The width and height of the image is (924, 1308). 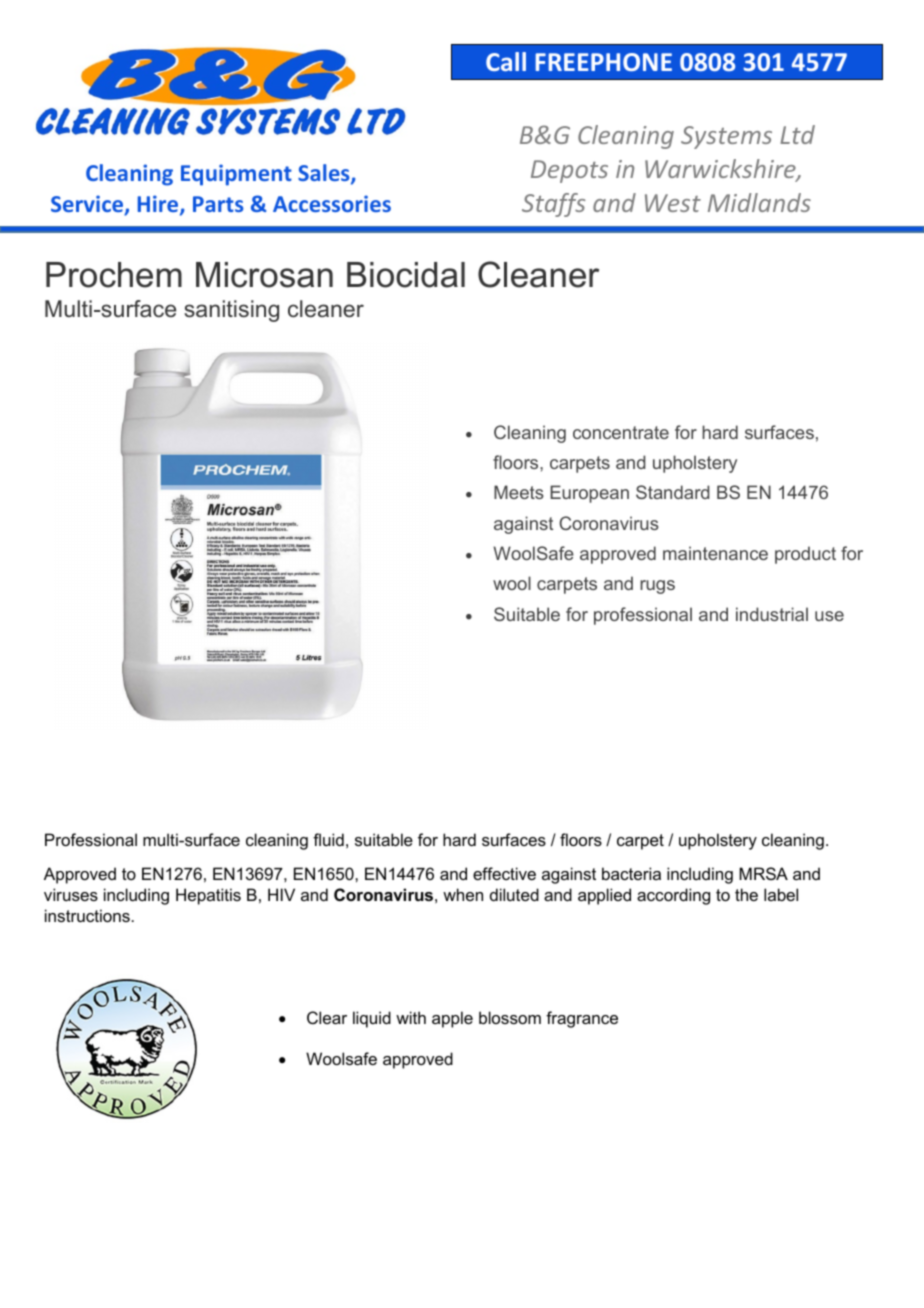 What do you see at coordinates (519, 492) in the image?
I see `Meets` at bounding box center [519, 492].
